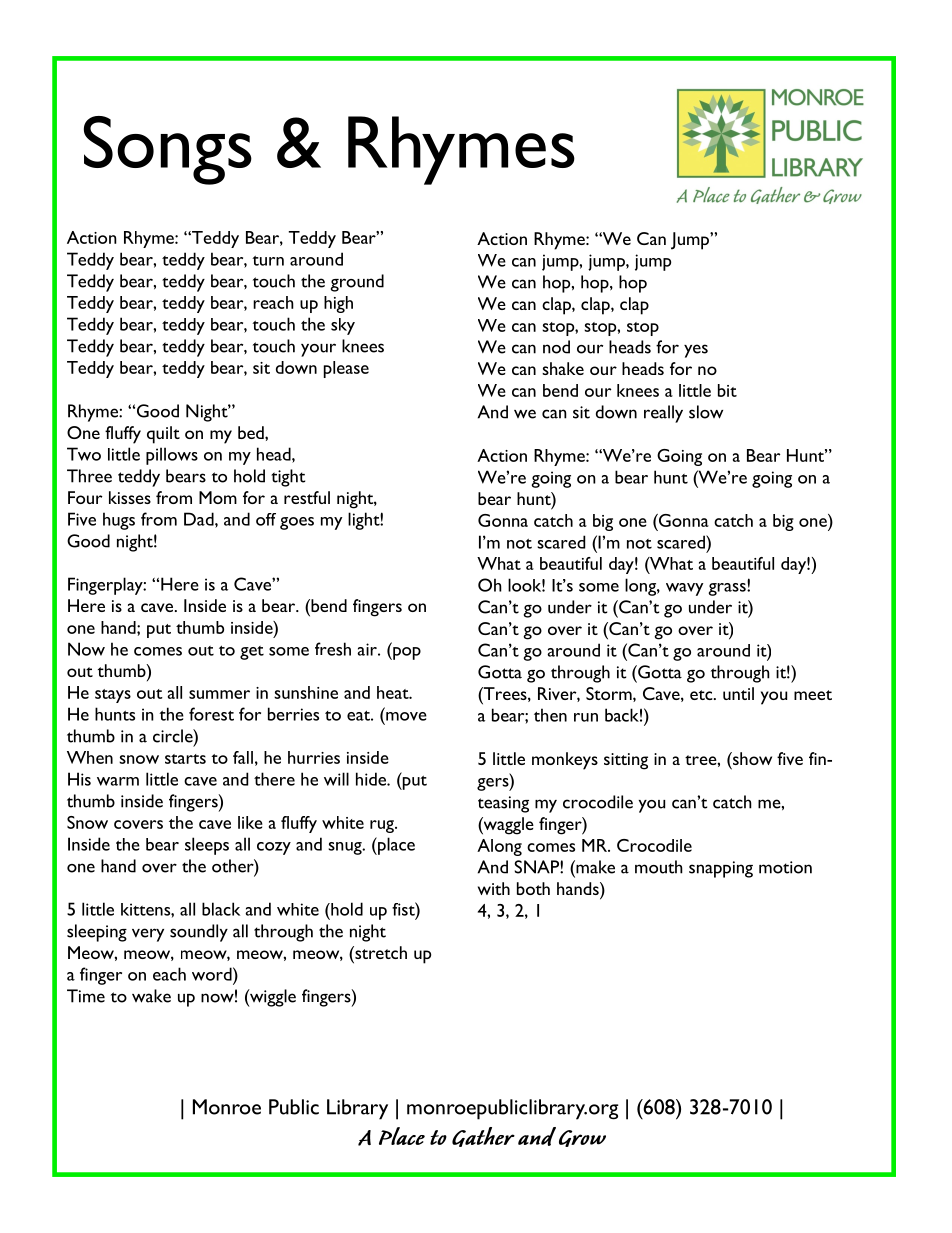  What do you see at coordinates (684, 589) in the image?
I see `wavy` at bounding box center [684, 589].
